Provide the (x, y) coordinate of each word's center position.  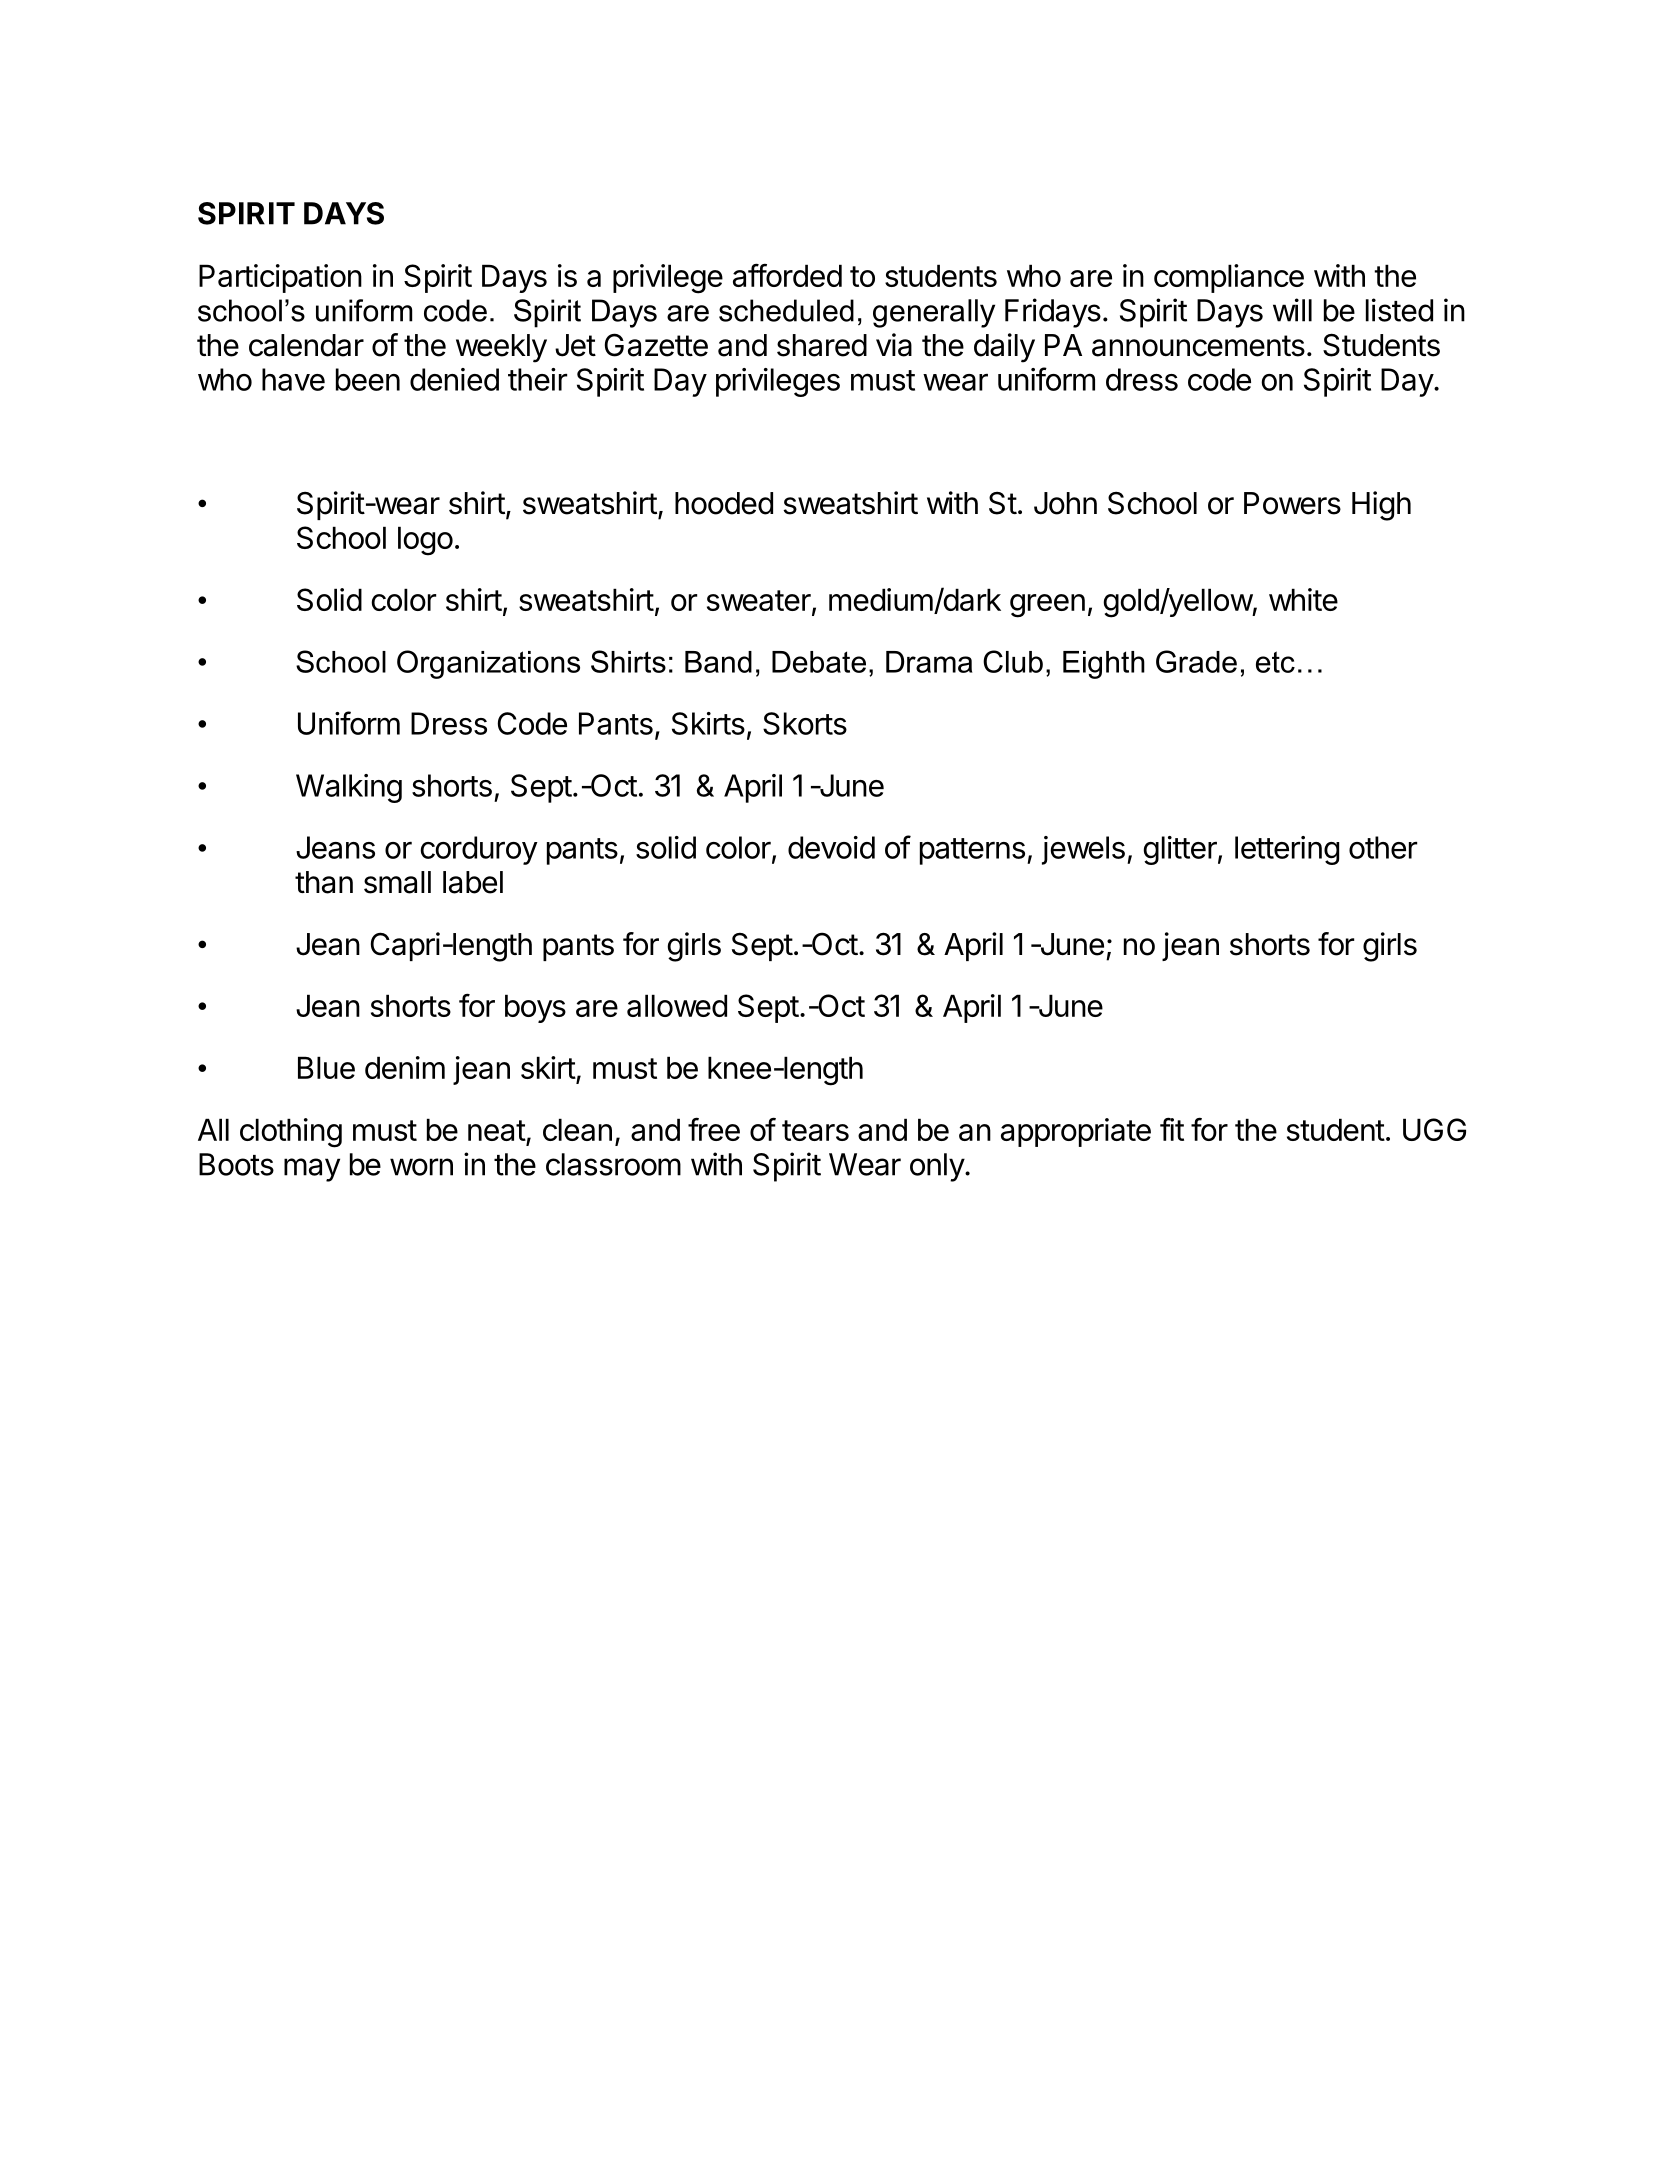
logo (425, 541)
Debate (819, 662)
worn (421, 1167)
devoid (831, 847)
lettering (1287, 850)
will (1292, 310)
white (1303, 599)
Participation (280, 278)
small (397, 882)
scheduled (786, 310)
